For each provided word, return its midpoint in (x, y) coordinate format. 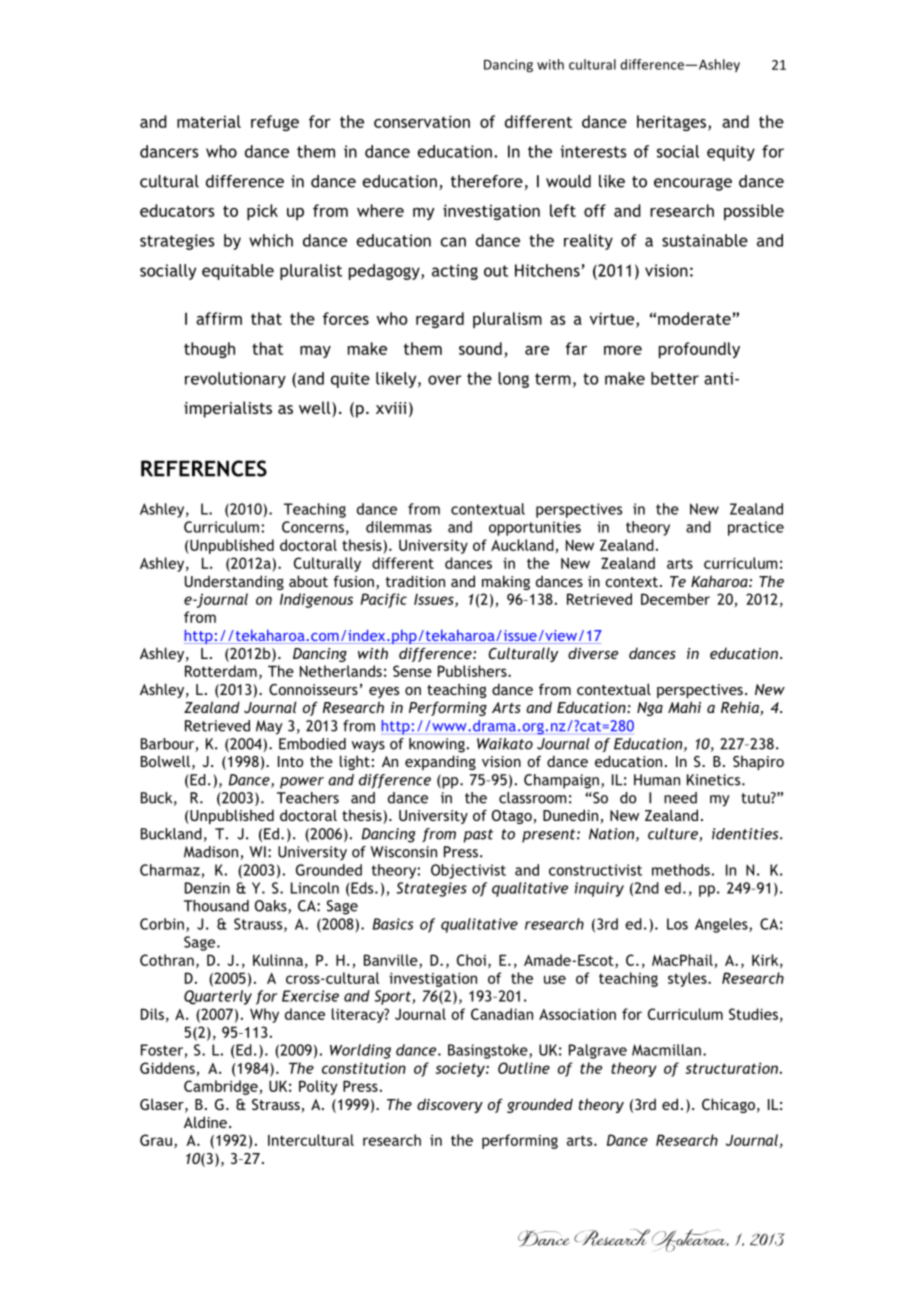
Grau (156, 1140)
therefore (487, 181)
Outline (524, 1068)
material (209, 121)
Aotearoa (690, 1240)
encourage (693, 184)
